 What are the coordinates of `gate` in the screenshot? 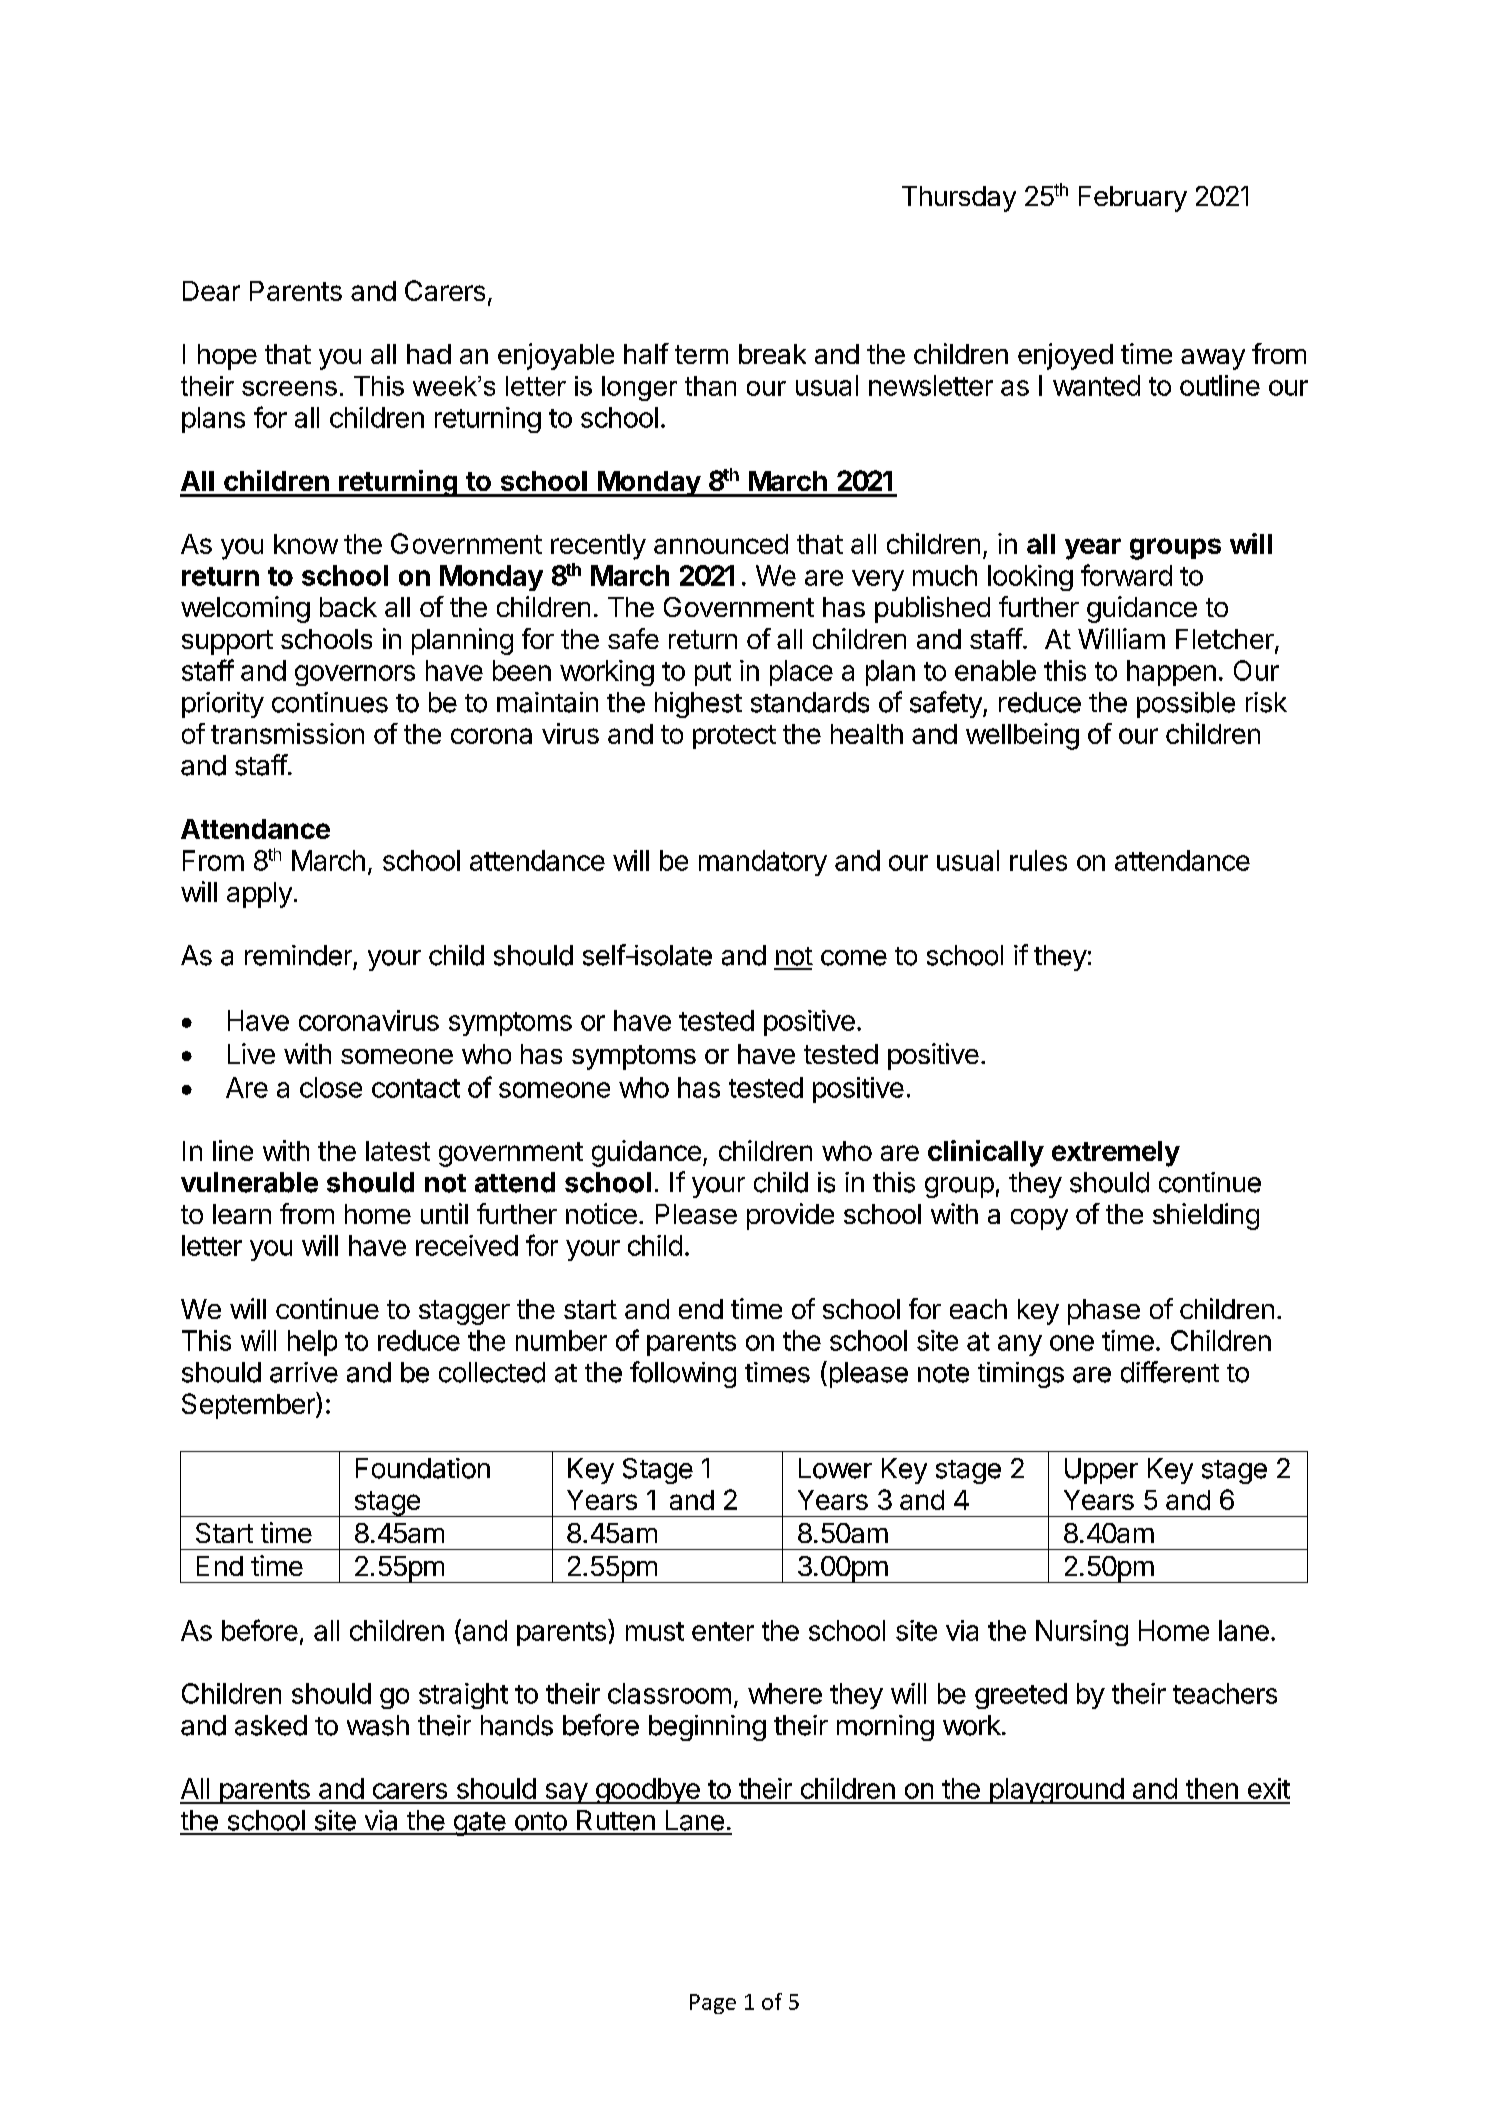 It's located at (479, 1824).
